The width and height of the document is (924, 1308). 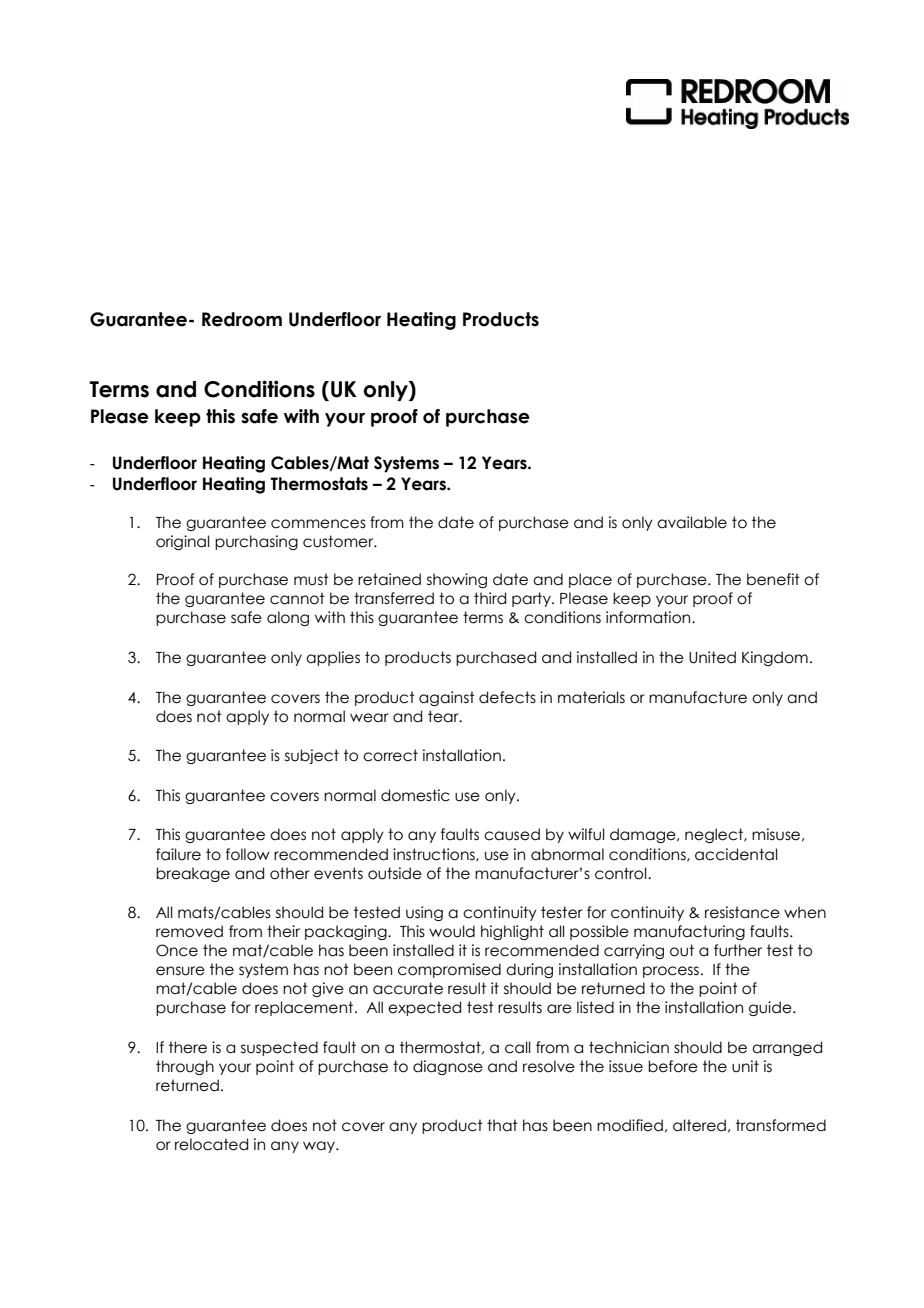 What do you see at coordinates (211, 1144) in the document?
I see `relocated` at bounding box center [211, 1144].
